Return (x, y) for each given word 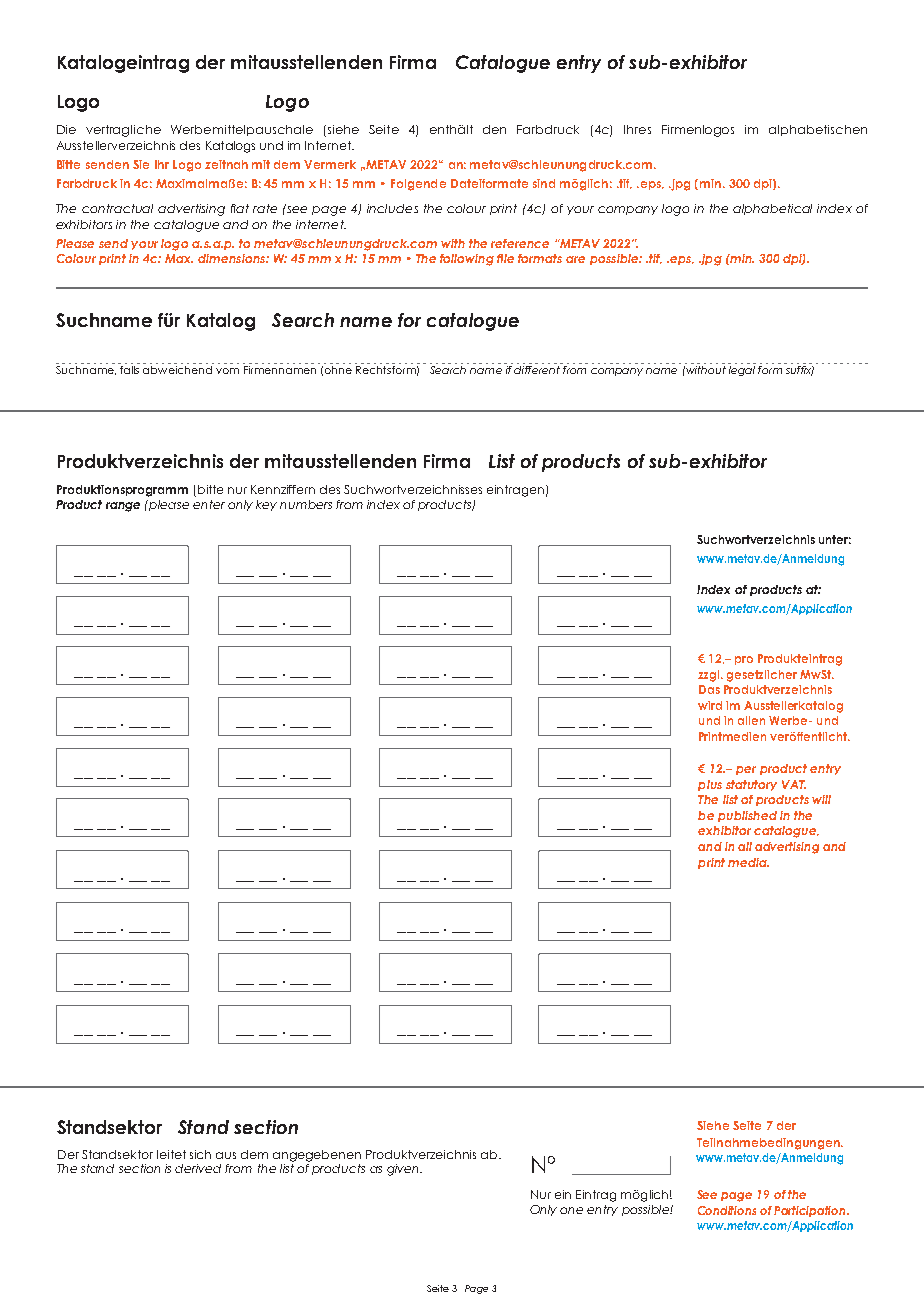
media (748, 862)
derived (198, 1168)
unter (835, 539)
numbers (306, 504)
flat (240, 208)
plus (710, 785)
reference (520, 243)
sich (200, 1154)
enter (209, 504)
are (575, 259)
